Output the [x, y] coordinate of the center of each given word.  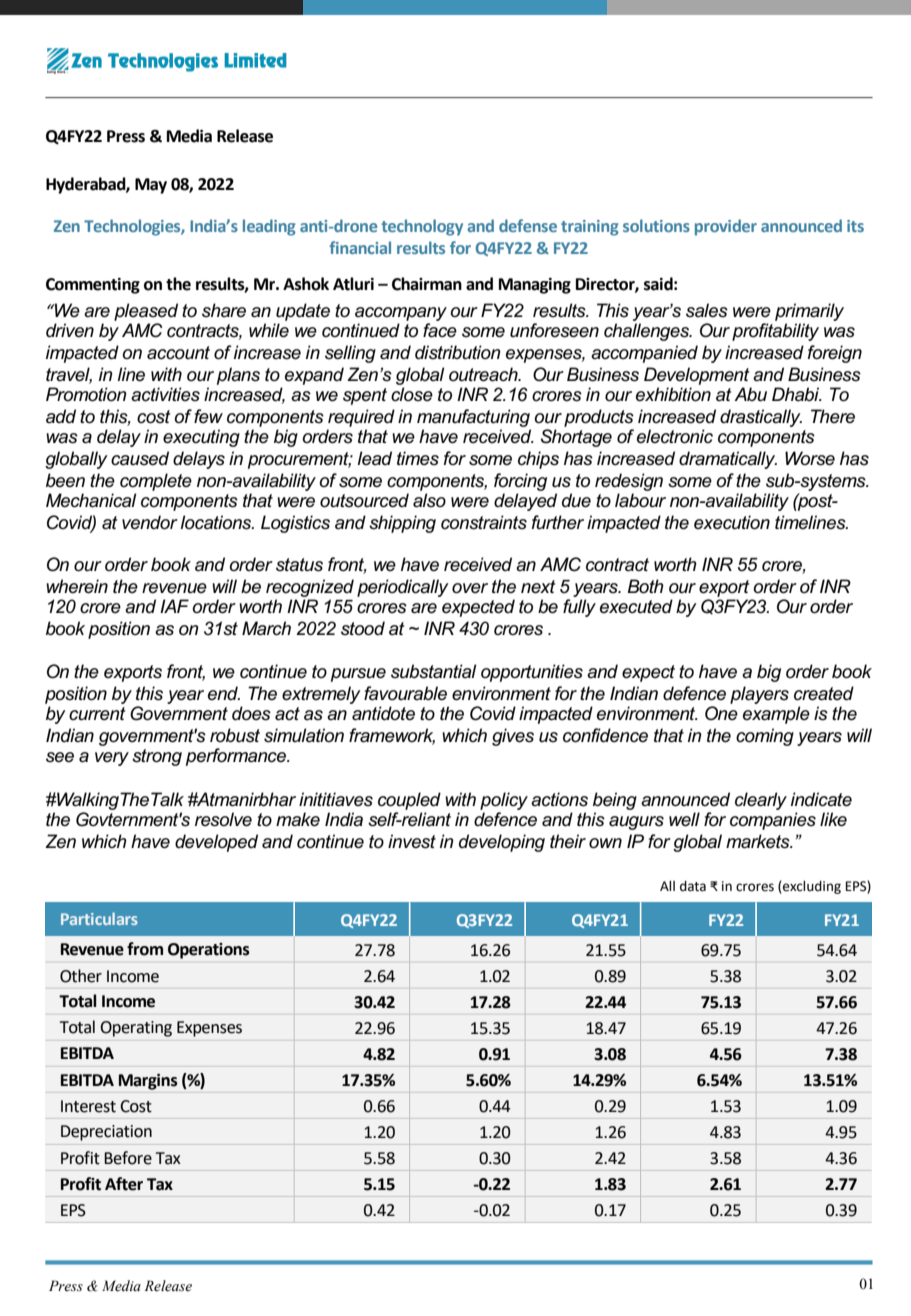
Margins [148, 1082]
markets [759, 841]
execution [732, 522]
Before [128, 1158]
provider [726, 227]
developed [216, 843]
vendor [150, 522]
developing [502, 843]
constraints [484, 522]
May [151, 186]
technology [422, 227]
